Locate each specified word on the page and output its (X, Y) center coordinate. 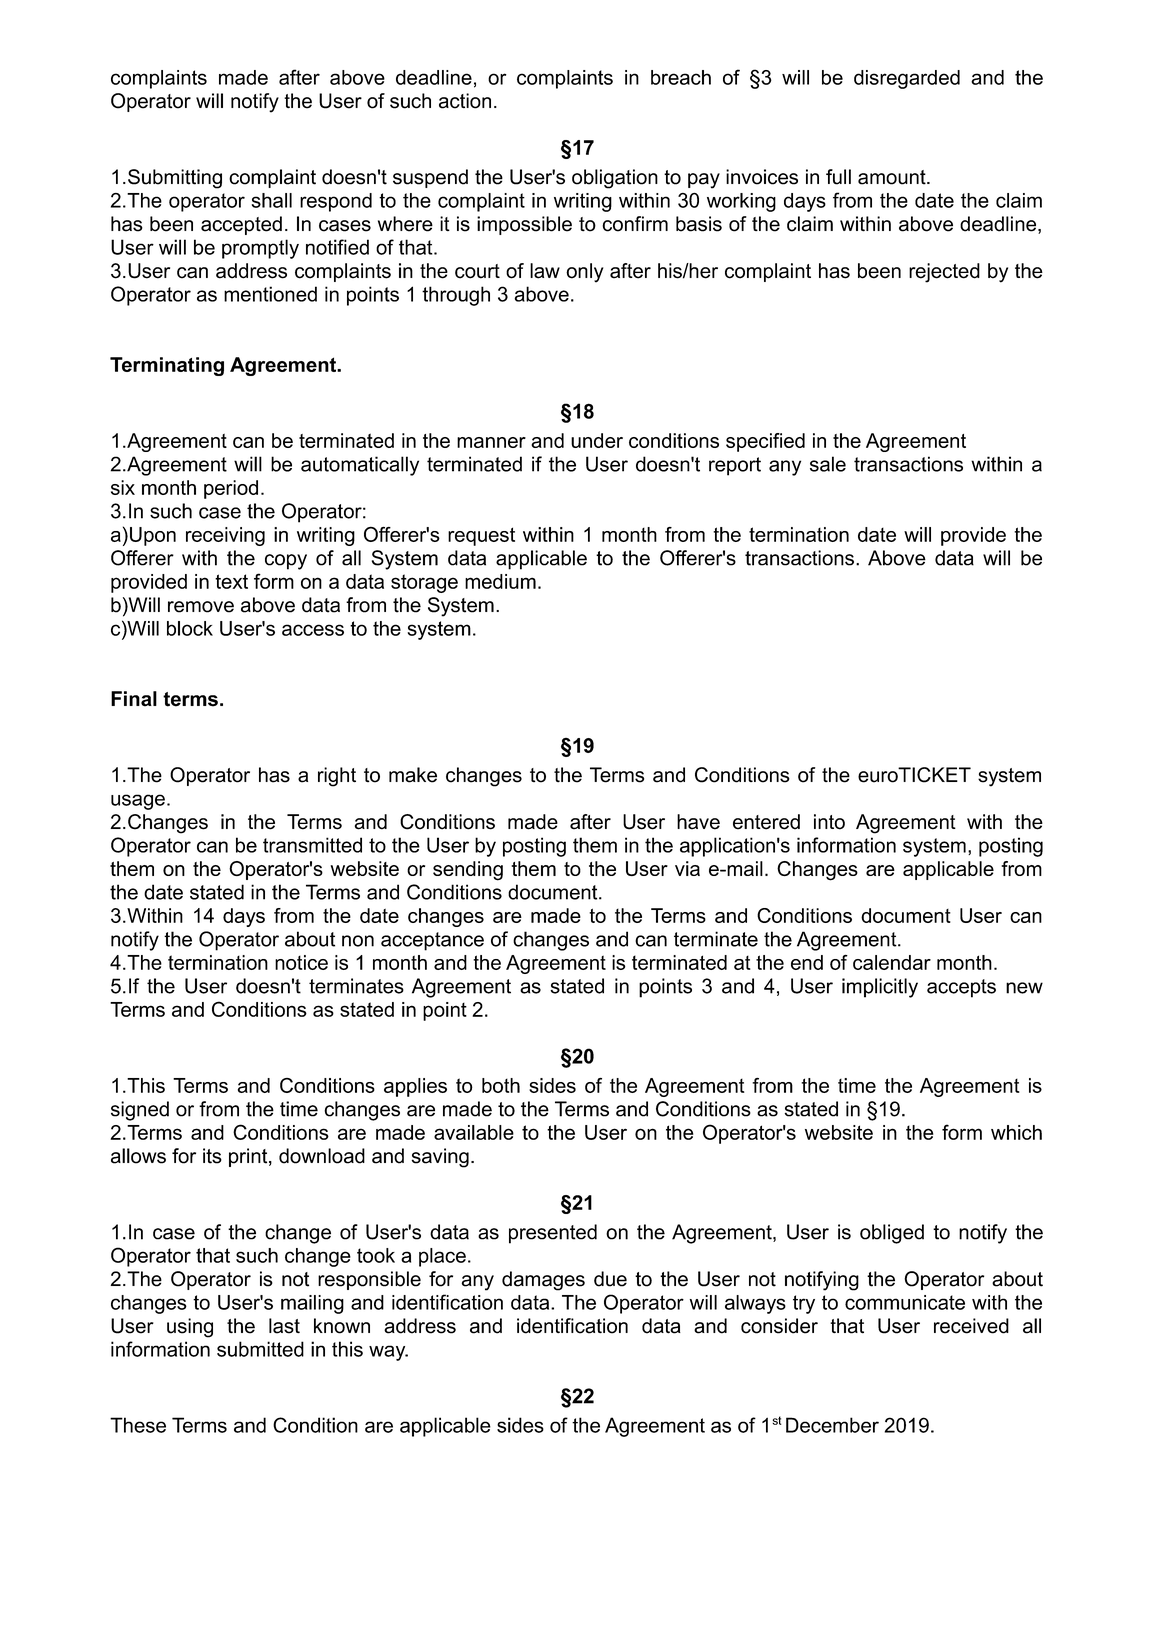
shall (272, 200)
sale (828, 464)
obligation (615, 179)
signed (140, 1111)
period (231, 489)
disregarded (907, 79)
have (698, 822)
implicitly (880, 988)
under (597, 440)
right (337, 777)
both (501, 1085)
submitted (260, 1349)
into (829, 822)
